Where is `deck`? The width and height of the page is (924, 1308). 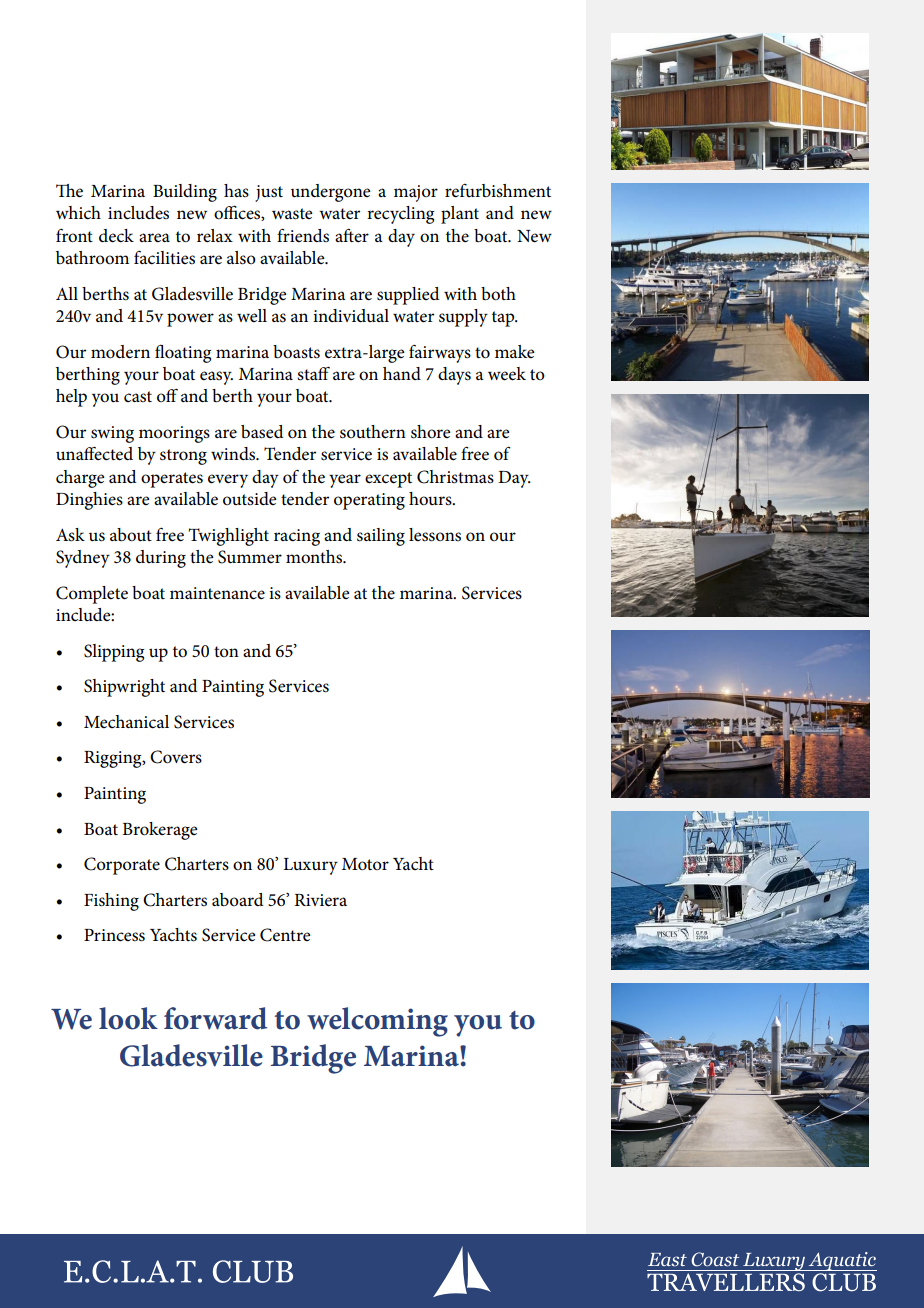 deck is located at coordinates (116, 236).
